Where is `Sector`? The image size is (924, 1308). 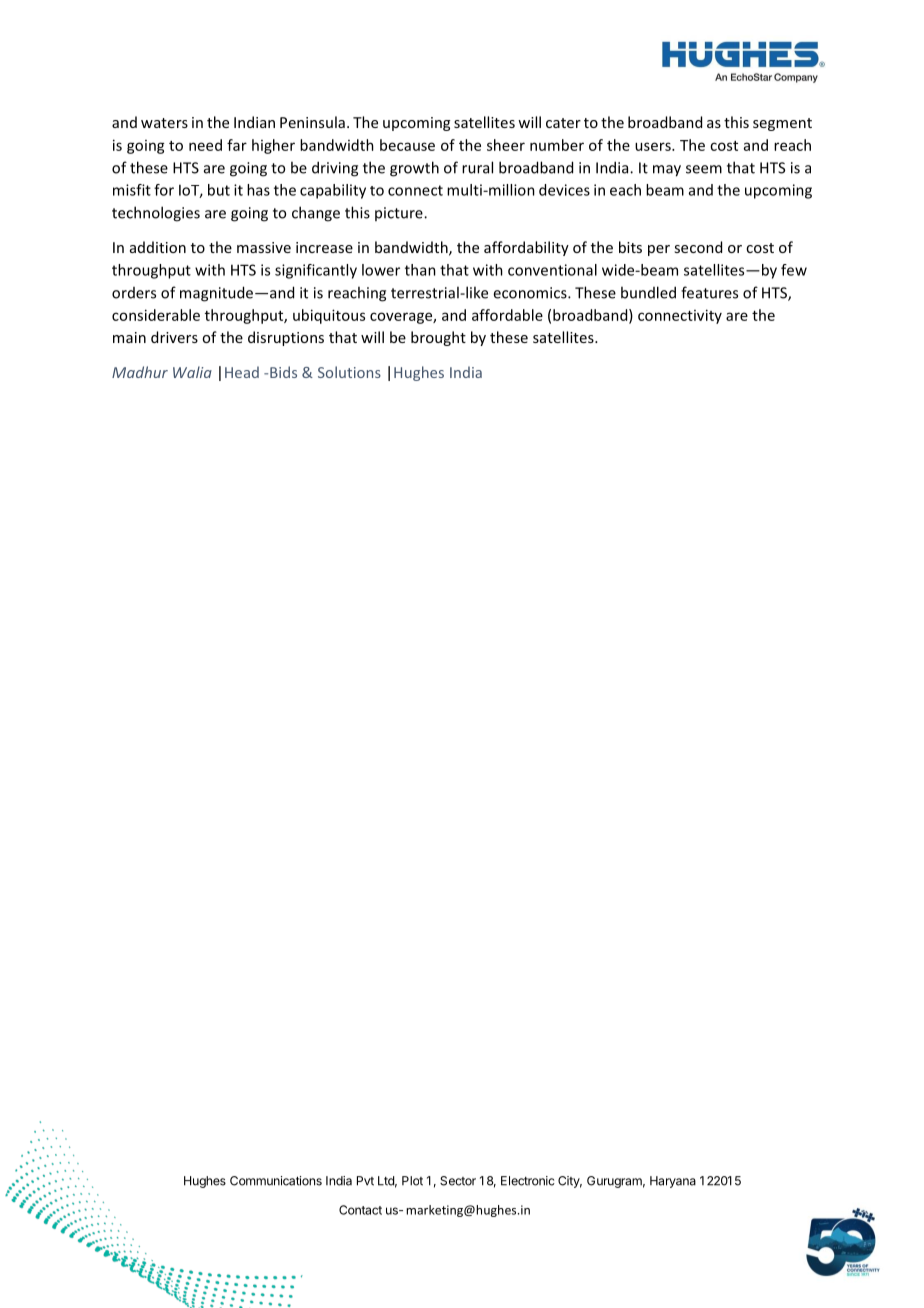 Sector is located at coordinates (458, 1181).
